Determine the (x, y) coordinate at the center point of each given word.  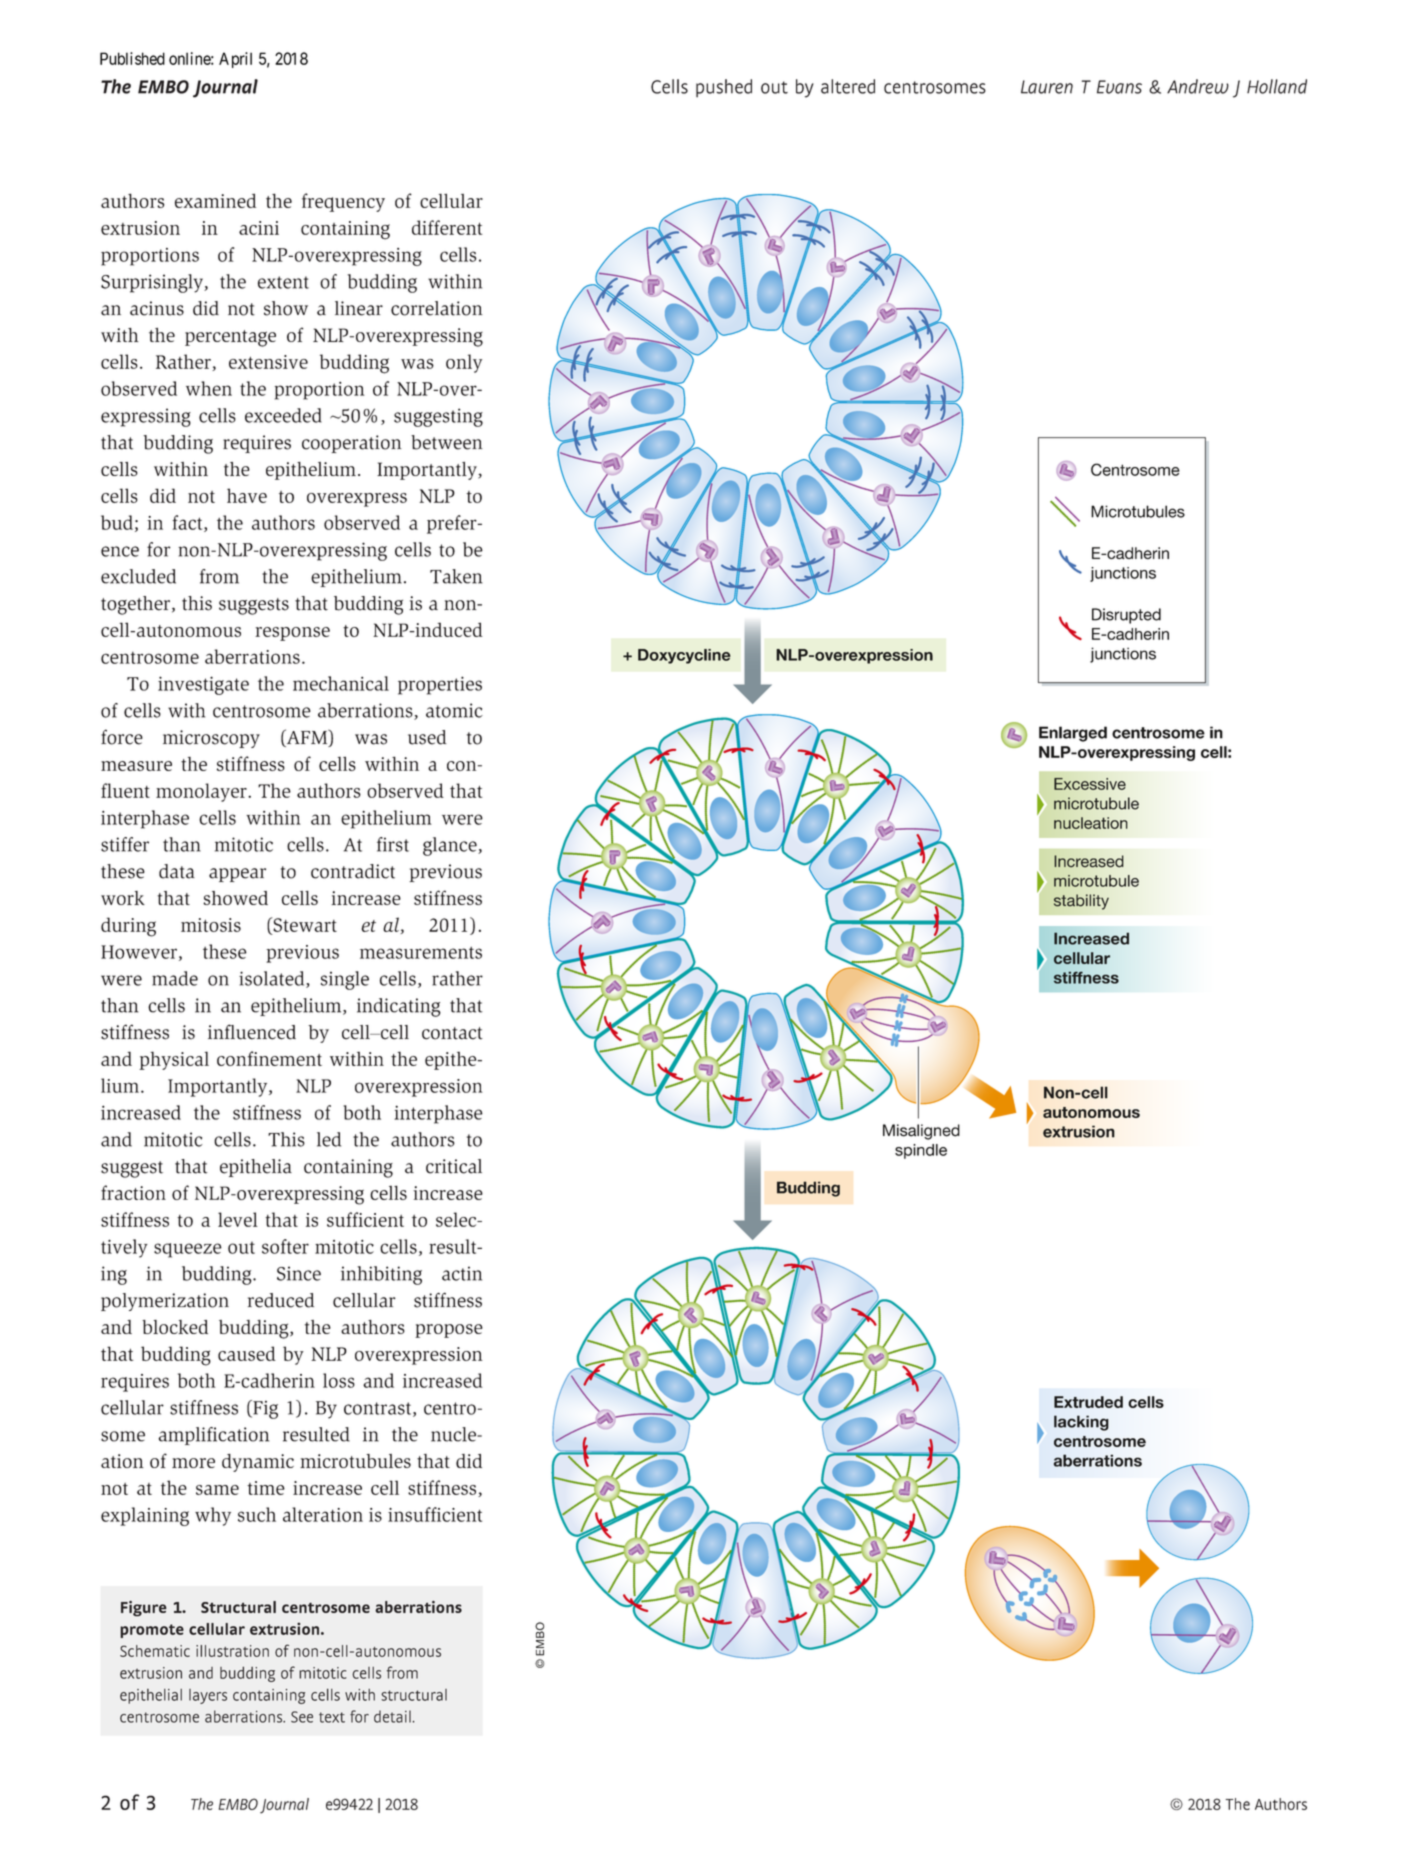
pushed (724, 88)
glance (451, 846)
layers (208, 1696)
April (235, 60)
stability (1081, 902)
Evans (1119, 87)
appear (237, 875)
